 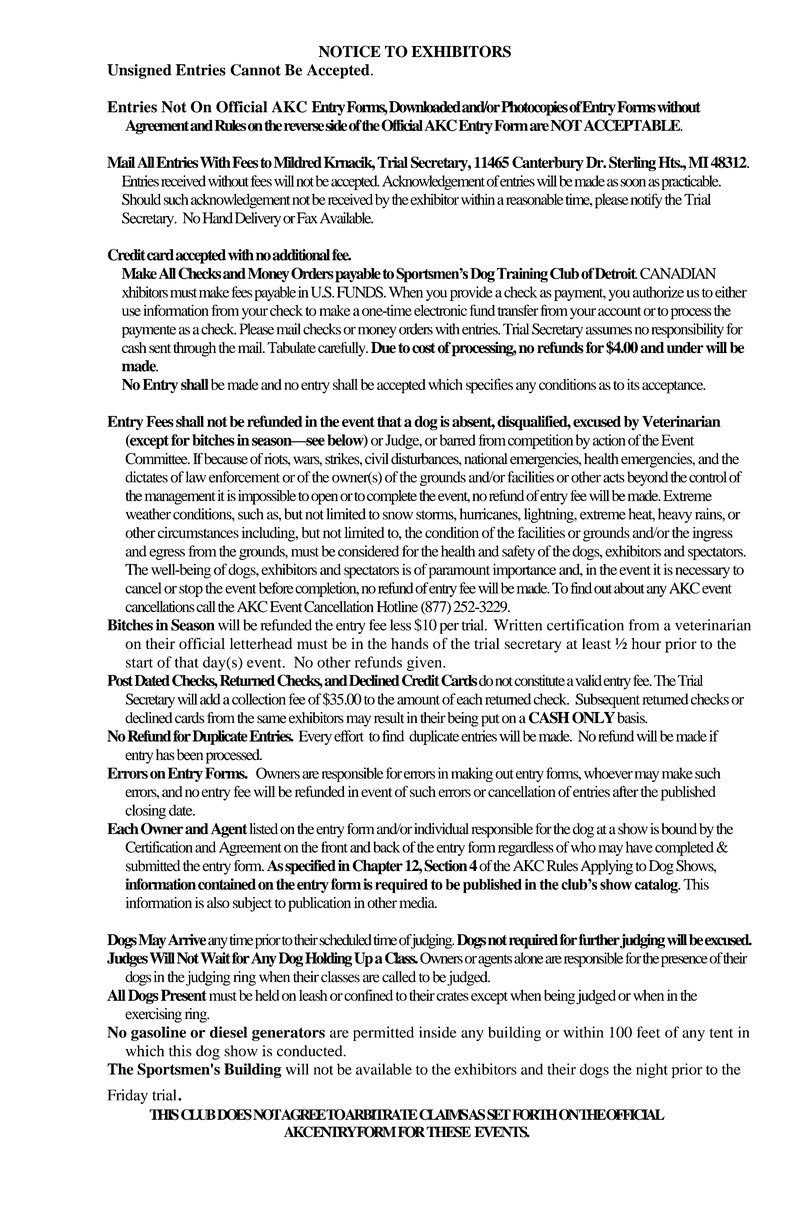 I want to click on Downloaded, so click(x=425, y=107).
